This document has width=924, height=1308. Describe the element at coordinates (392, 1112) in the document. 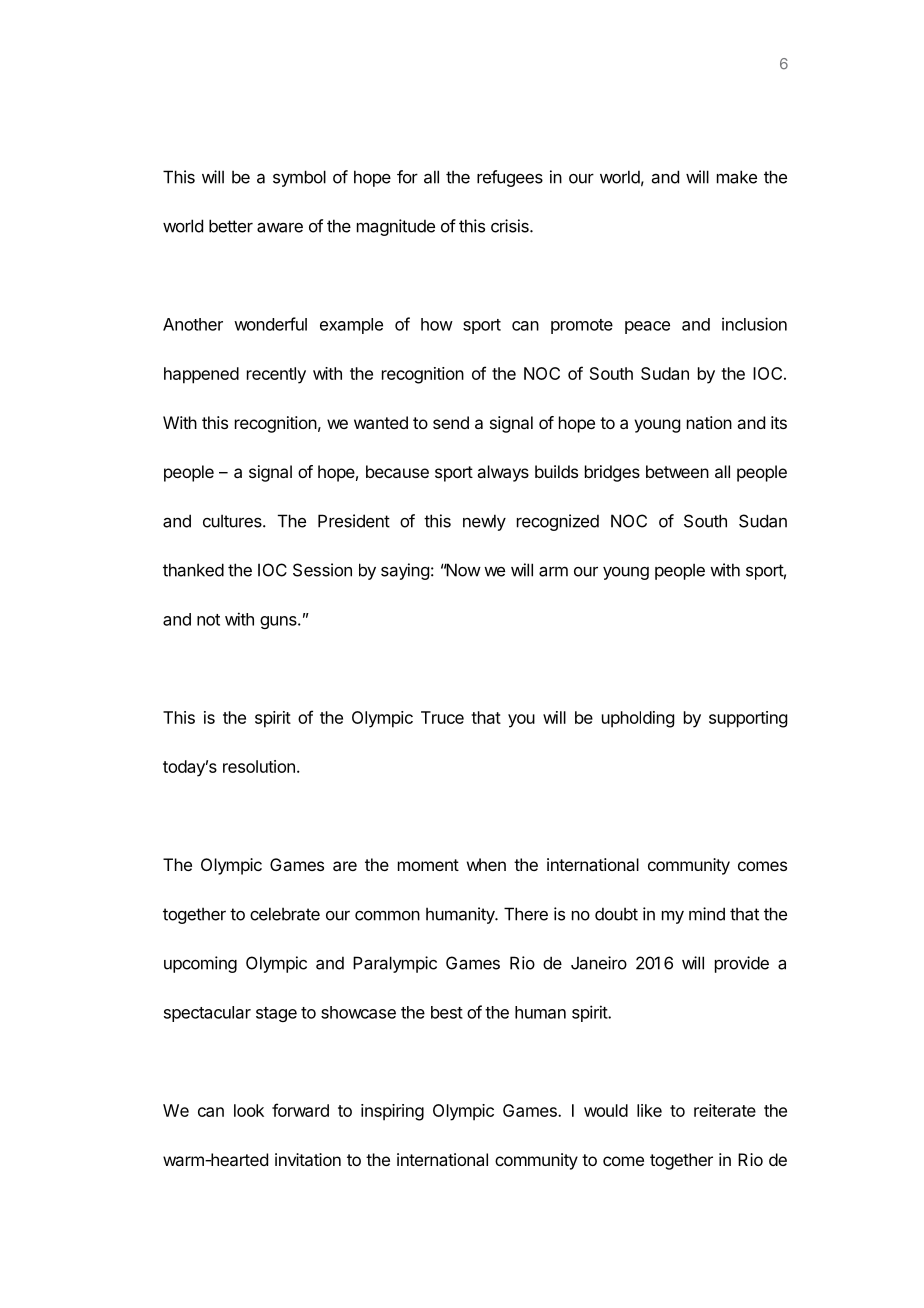

I see `inspiring` at that location.
